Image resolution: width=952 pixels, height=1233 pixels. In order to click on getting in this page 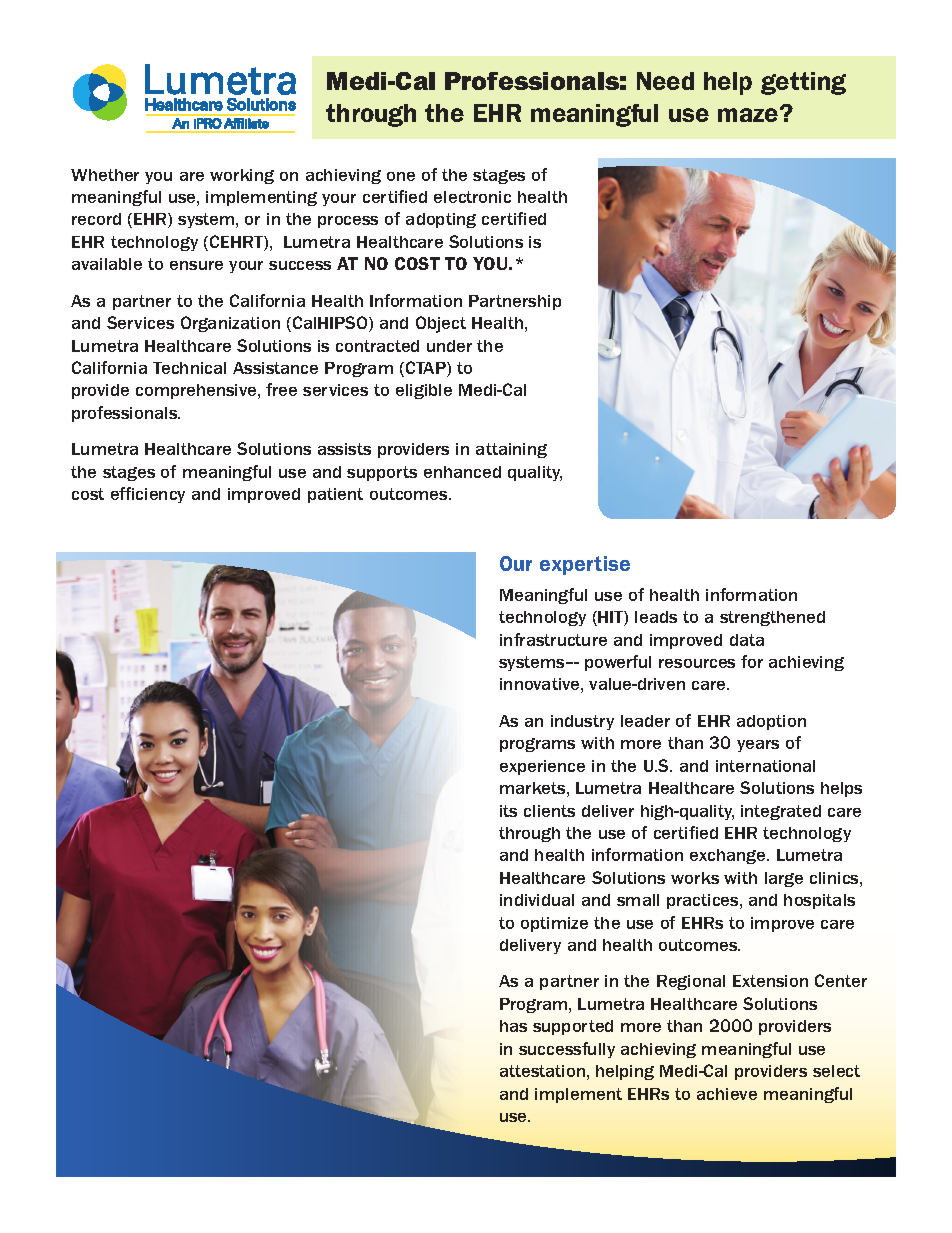, I will do `click(803, 83)`.
